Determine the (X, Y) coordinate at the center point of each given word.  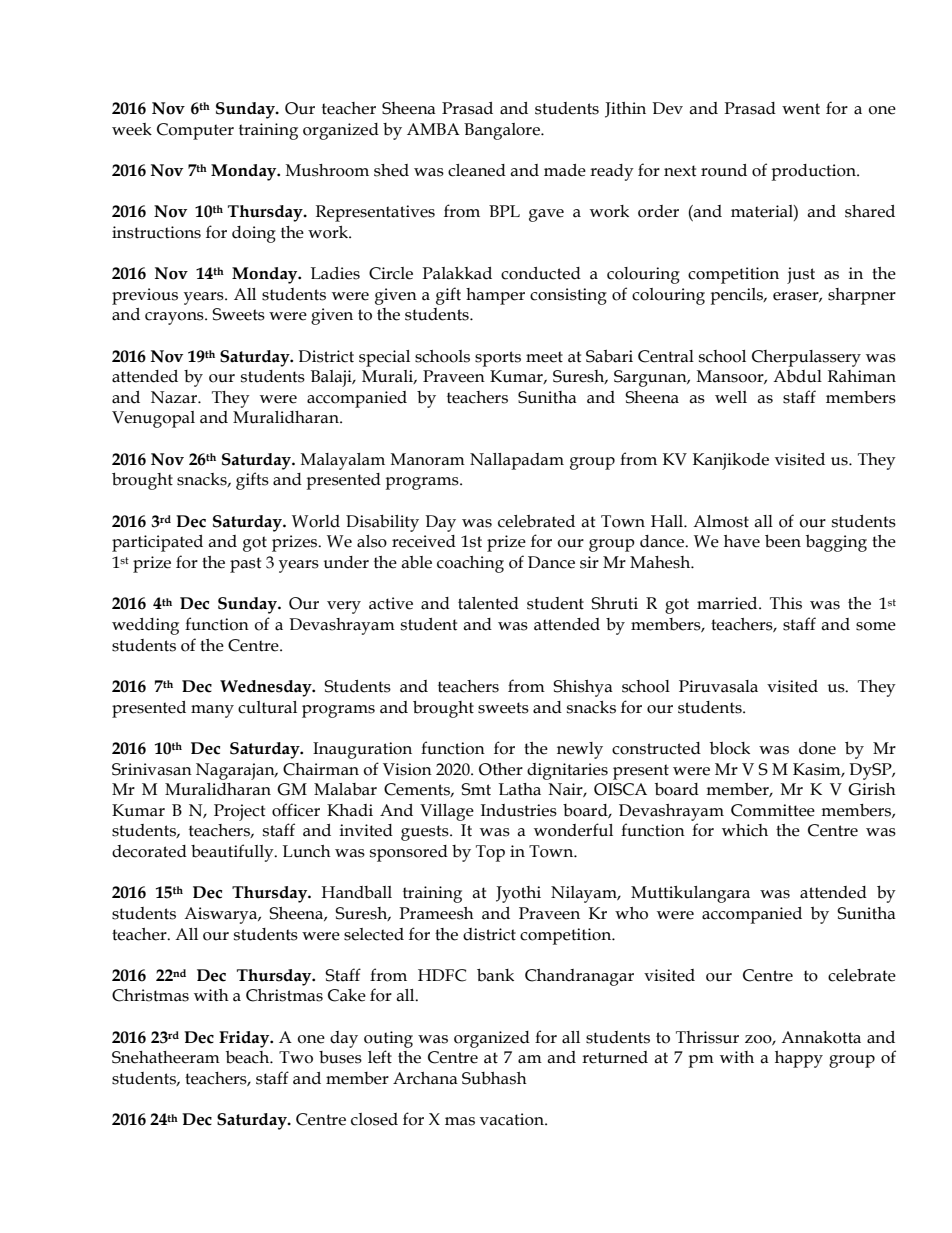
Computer (195, 131)
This (786, 603)
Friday (245, 1039)
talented (488, 603)
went (801, 109)
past (245, 565)
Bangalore (503, 131)
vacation (513, 1119)
